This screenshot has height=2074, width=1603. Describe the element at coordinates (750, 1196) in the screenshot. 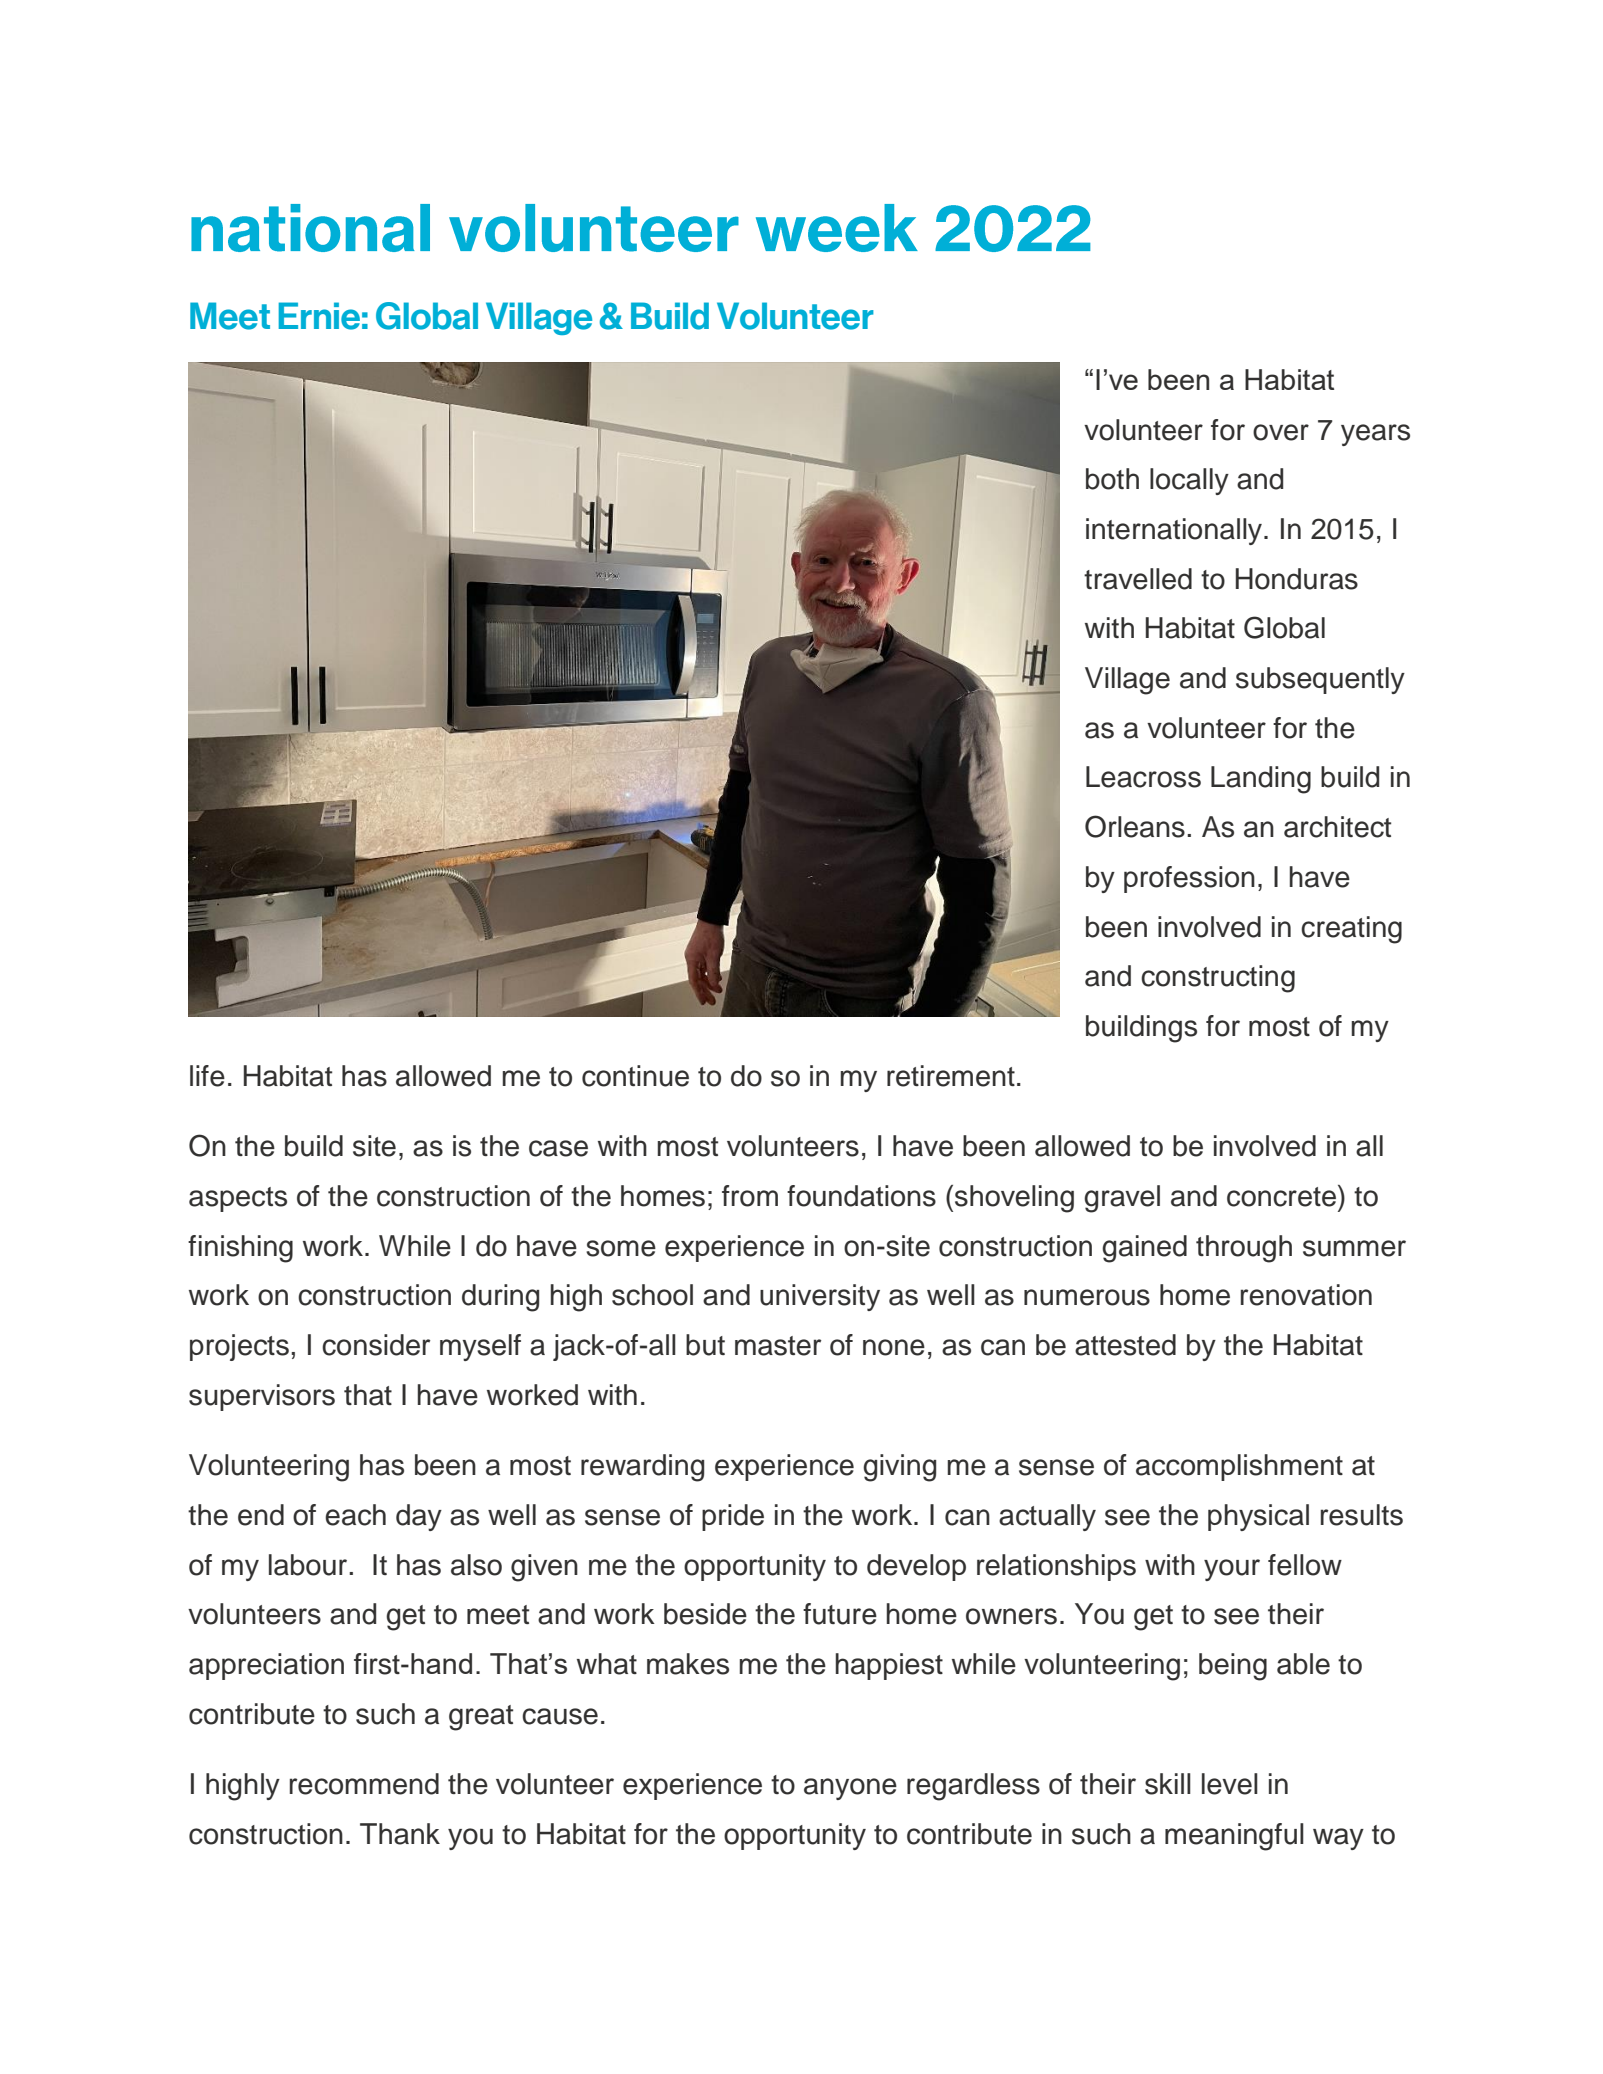

I see `from` at that location.
